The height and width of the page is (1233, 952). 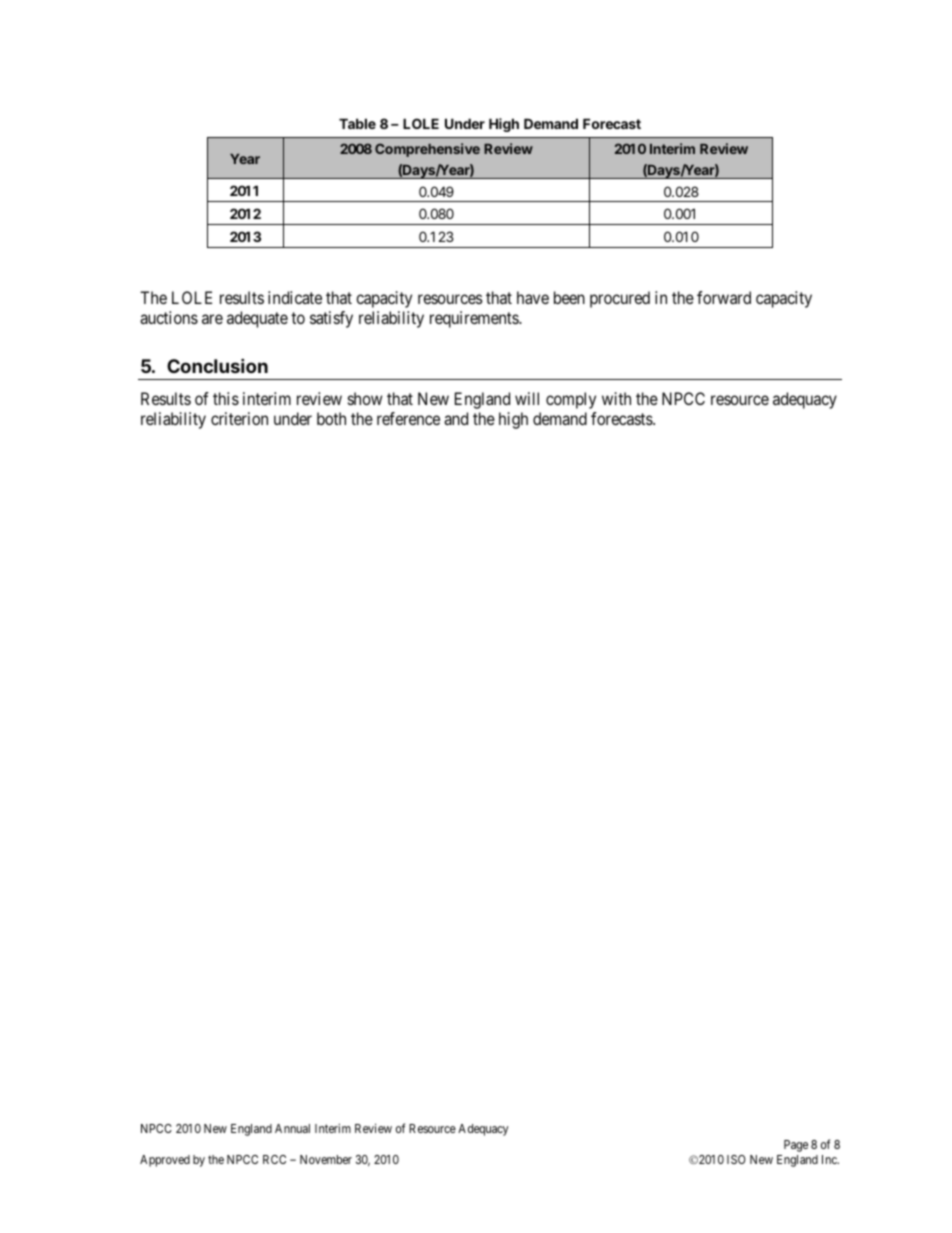 What do you see at coordinates (616, 398) in the page?
I see `with` at bounding box center [616, 398].
